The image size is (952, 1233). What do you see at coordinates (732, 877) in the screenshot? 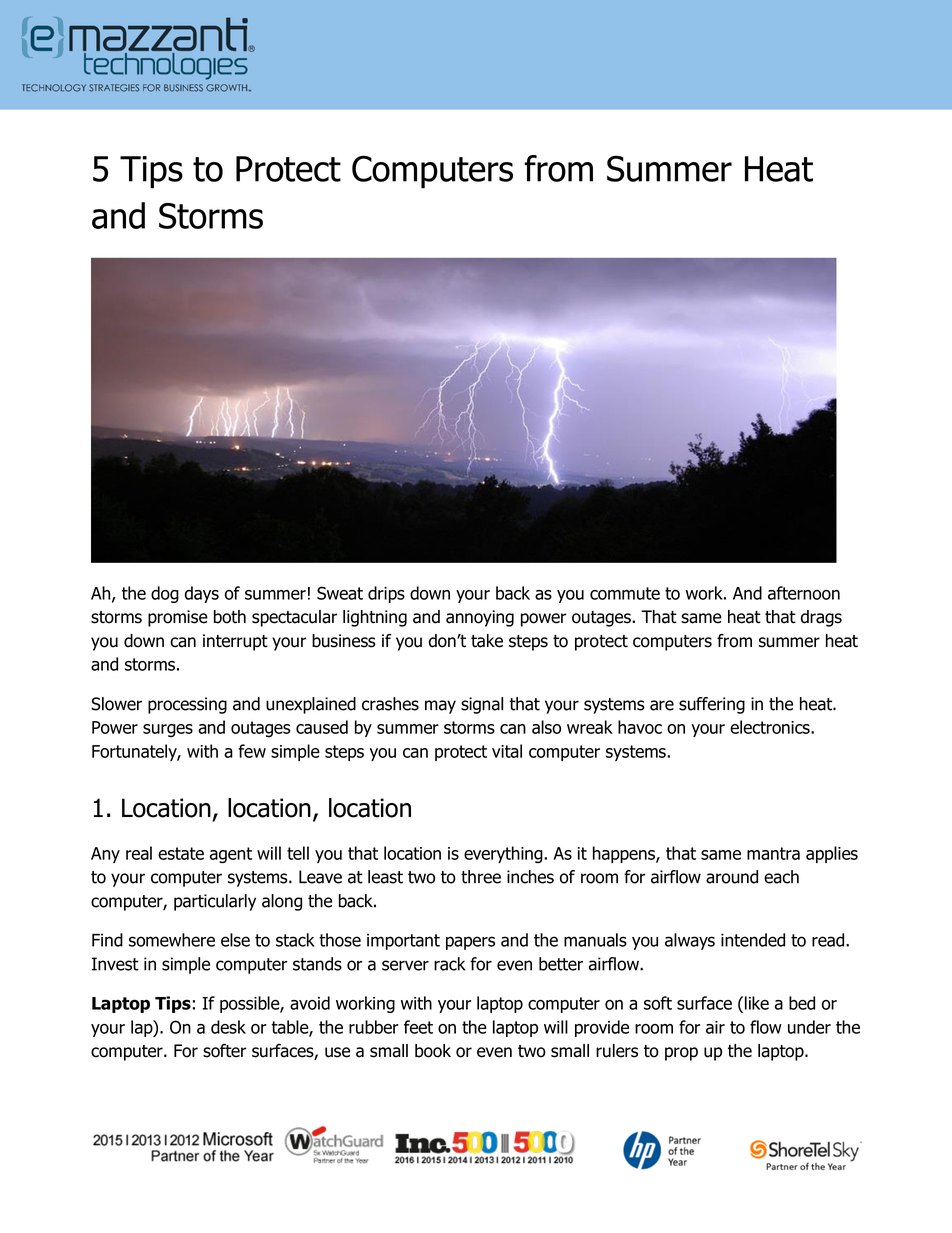
I see `around` at bounding box center [732, 877].
